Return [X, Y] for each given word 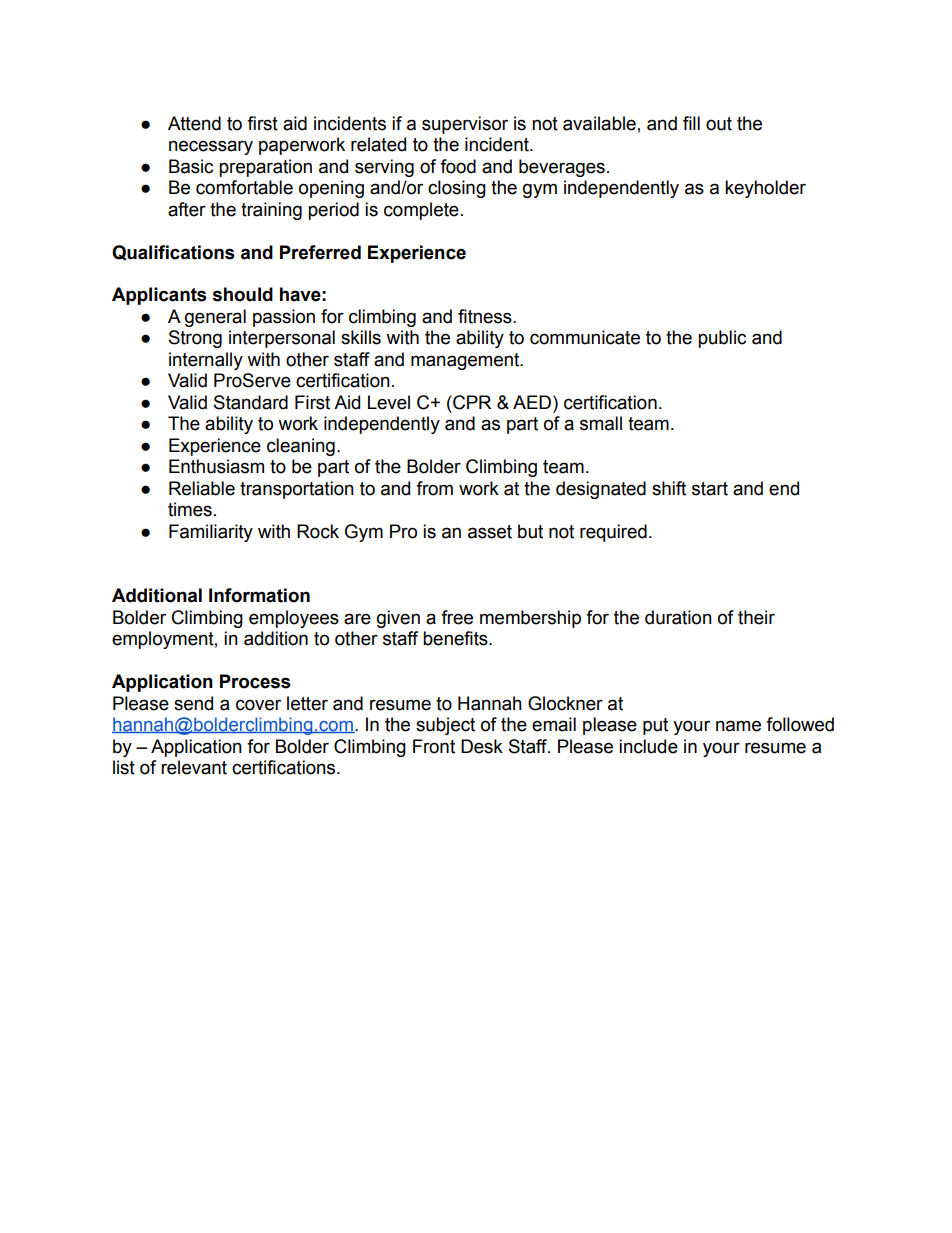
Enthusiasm [216, 466]
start [710, 489]
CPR [471, 402]
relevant [194, 767]
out [719, 124]
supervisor [465, 125]
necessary [211, 147]
